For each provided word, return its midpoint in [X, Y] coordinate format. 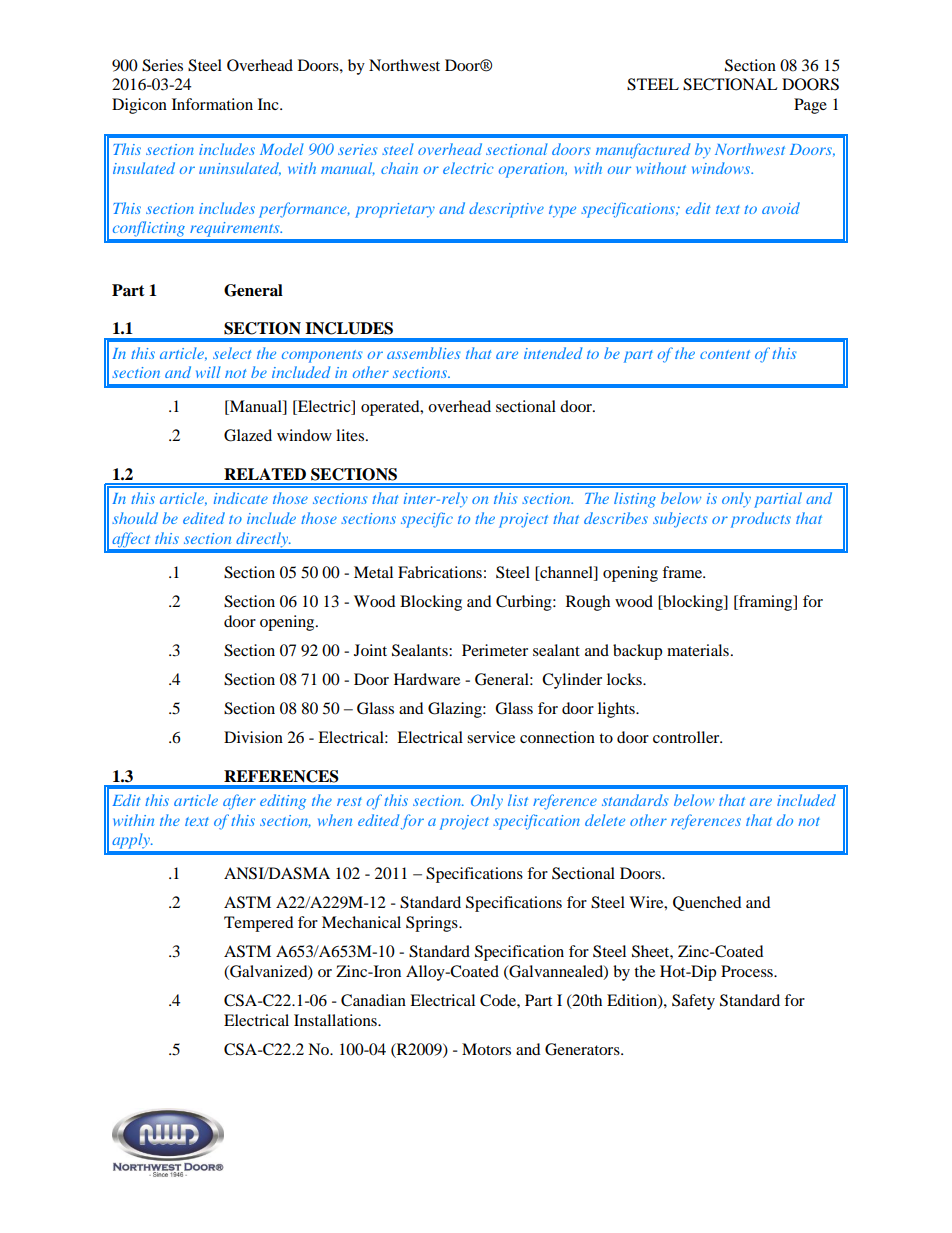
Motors [486, 1049]
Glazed [248, 435]
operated [391, 408]
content [725, 354]
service [491, 737]
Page [810, 106]
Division [253, 737]
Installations [336, 1020]
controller [687, 737]
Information [212, 104]
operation [533, 170]
